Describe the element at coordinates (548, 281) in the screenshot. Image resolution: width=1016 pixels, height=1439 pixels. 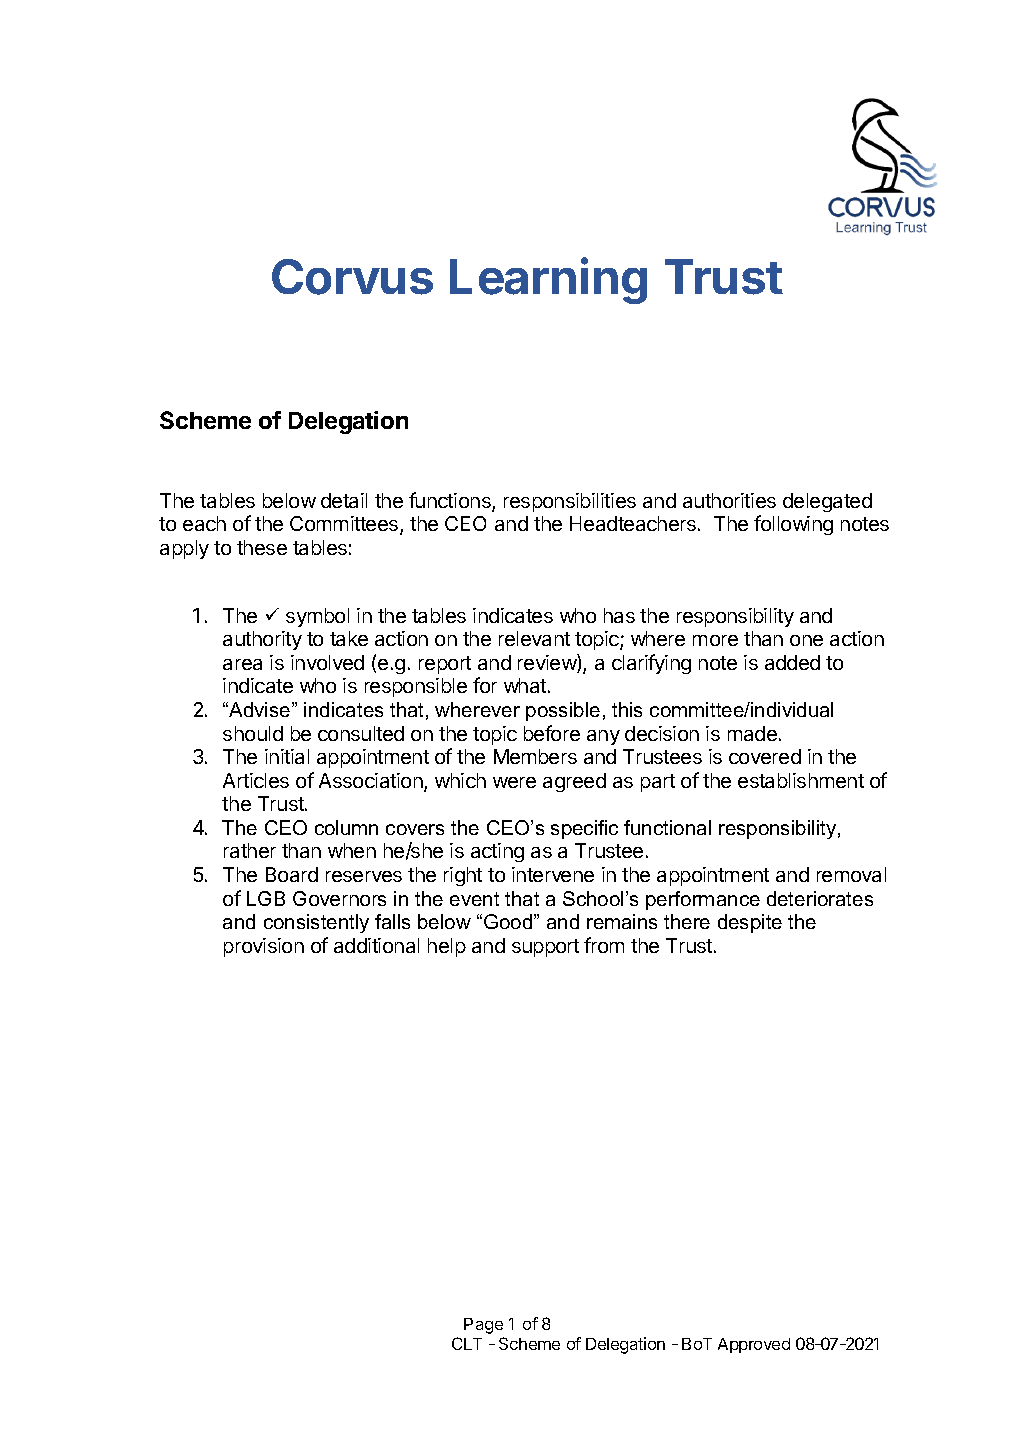
I see `Learning` at that location.
